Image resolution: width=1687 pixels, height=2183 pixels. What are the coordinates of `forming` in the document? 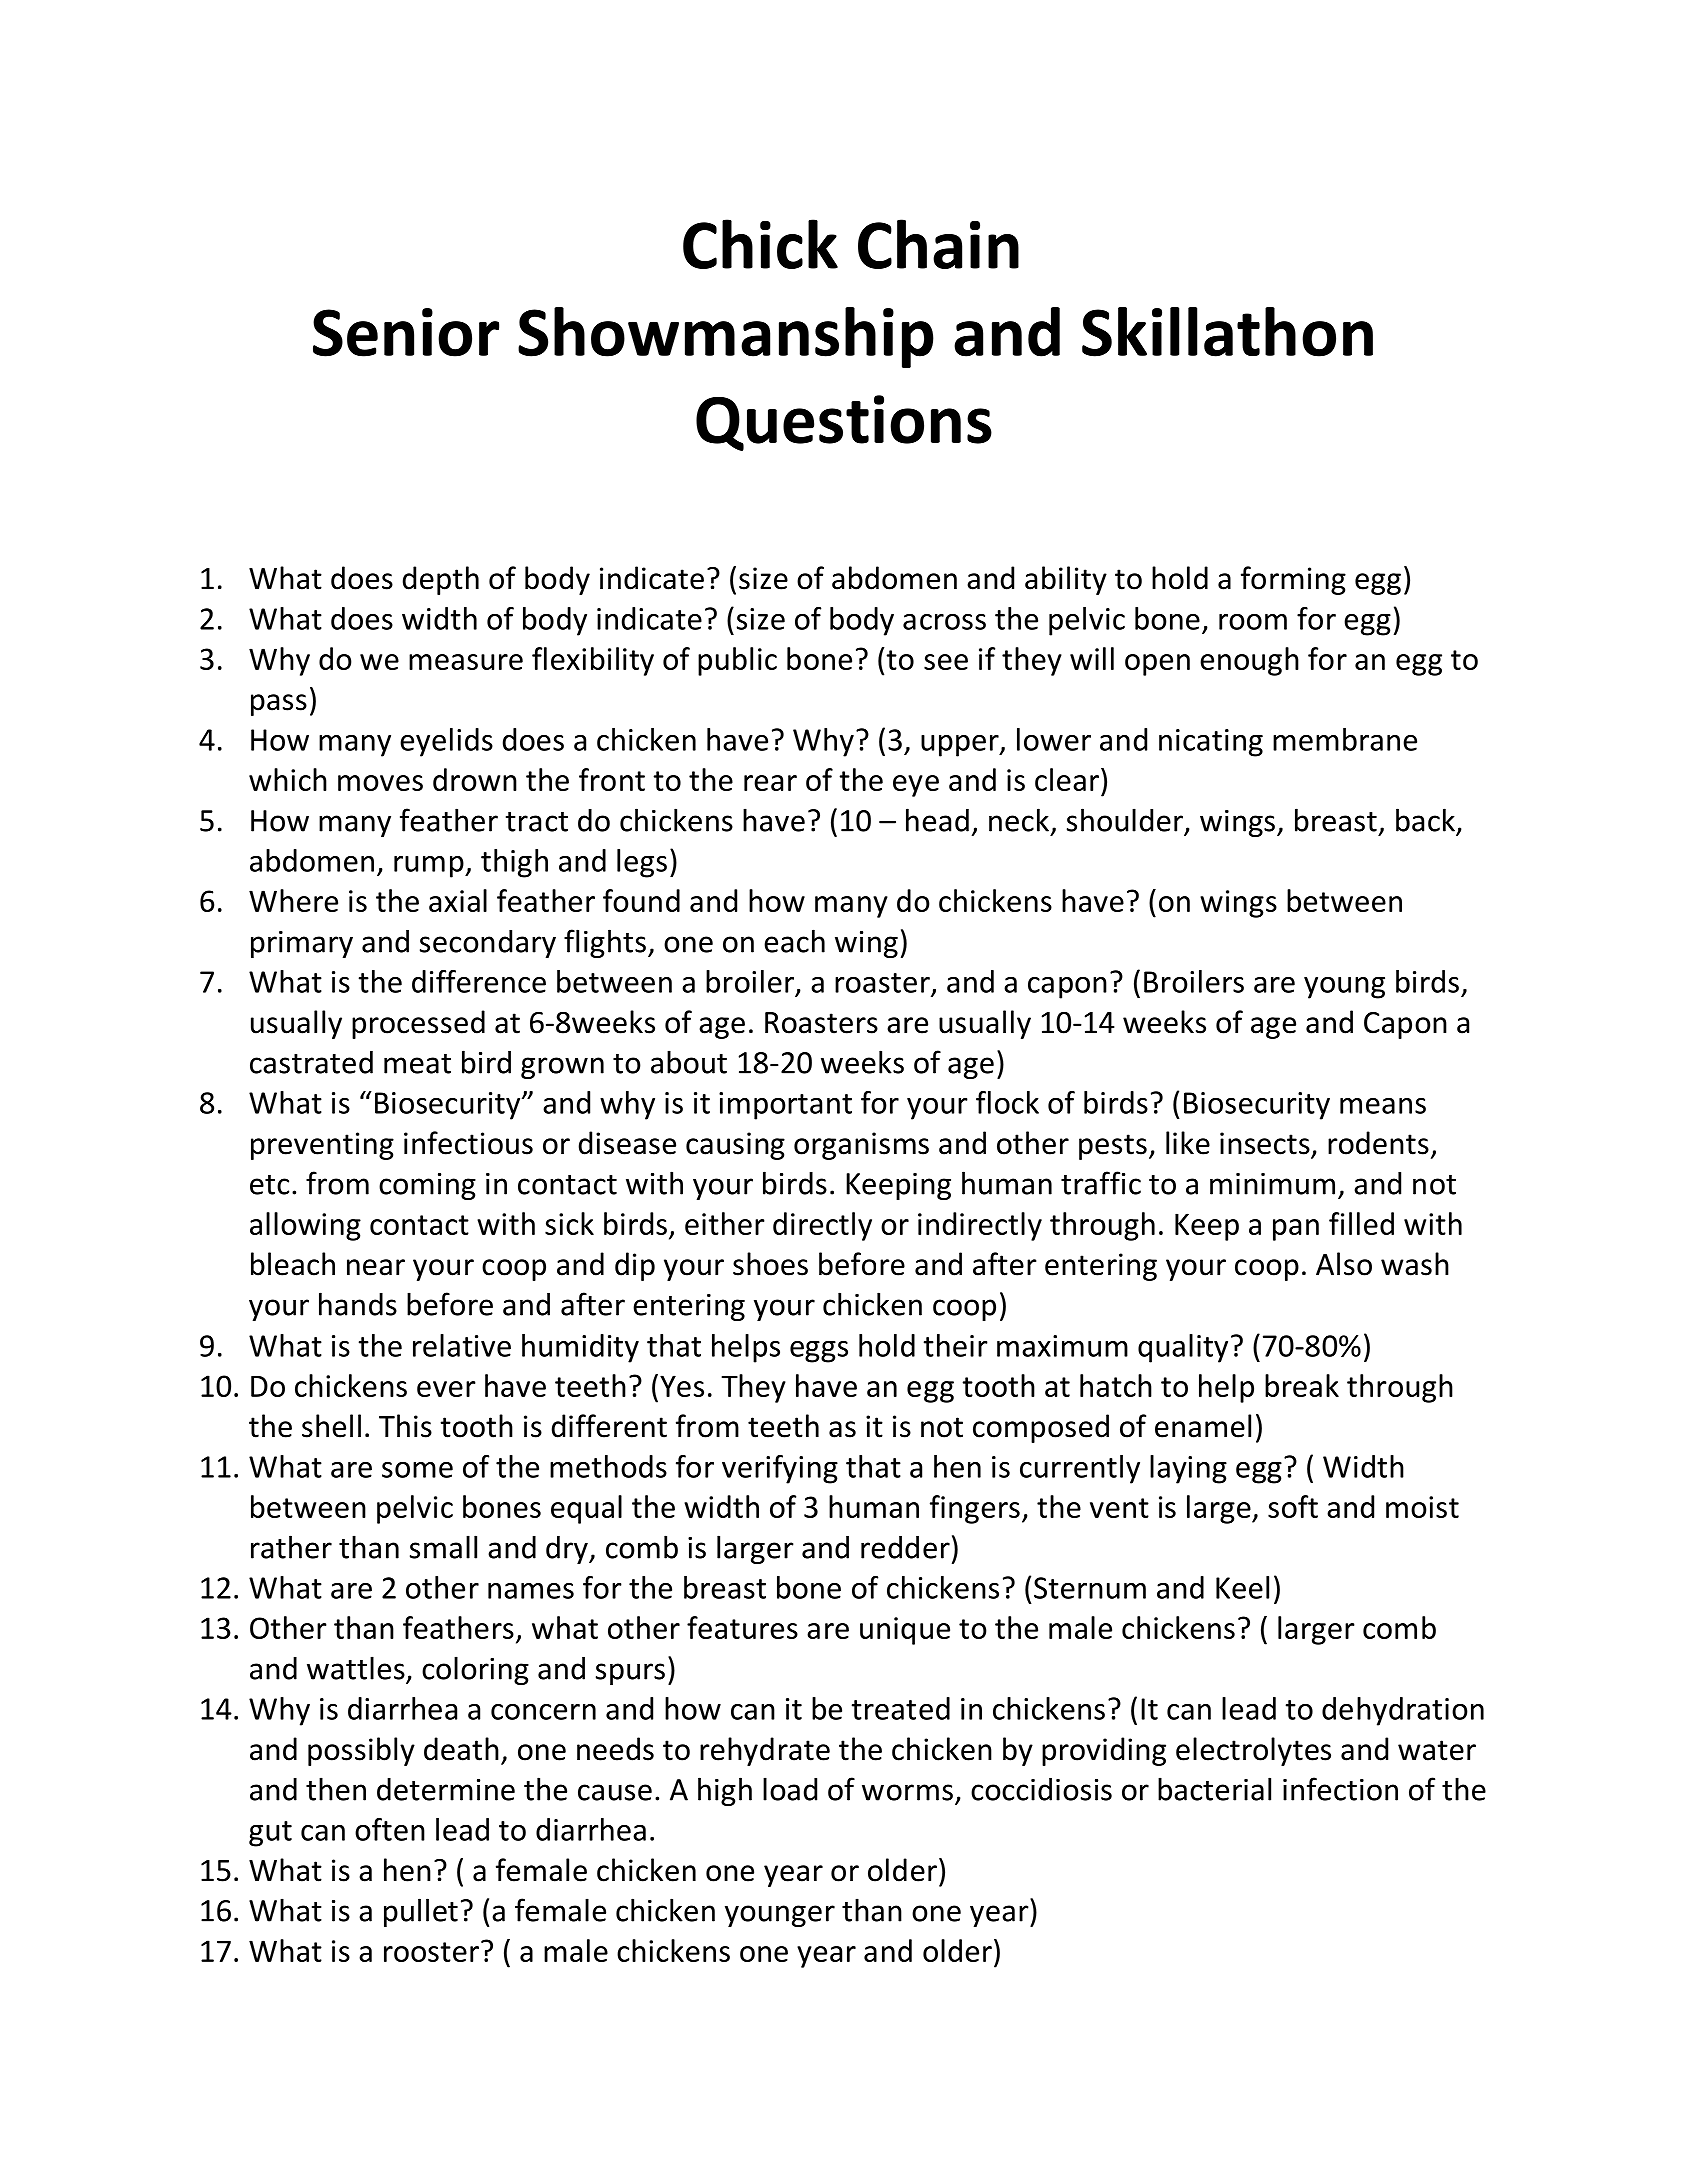 It's located at (1293, 580).
